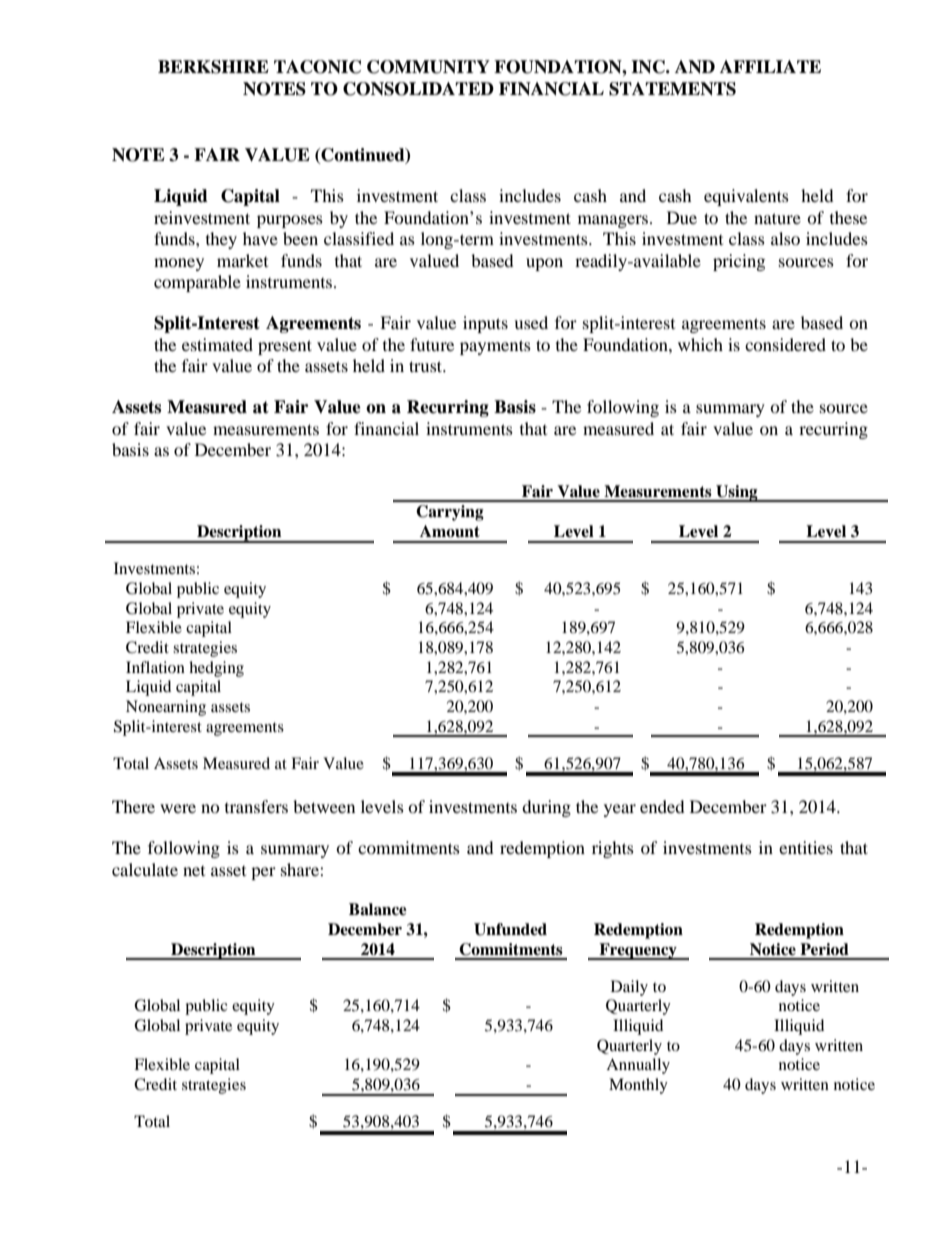  I want to click on estimated, so click(217, 344).
